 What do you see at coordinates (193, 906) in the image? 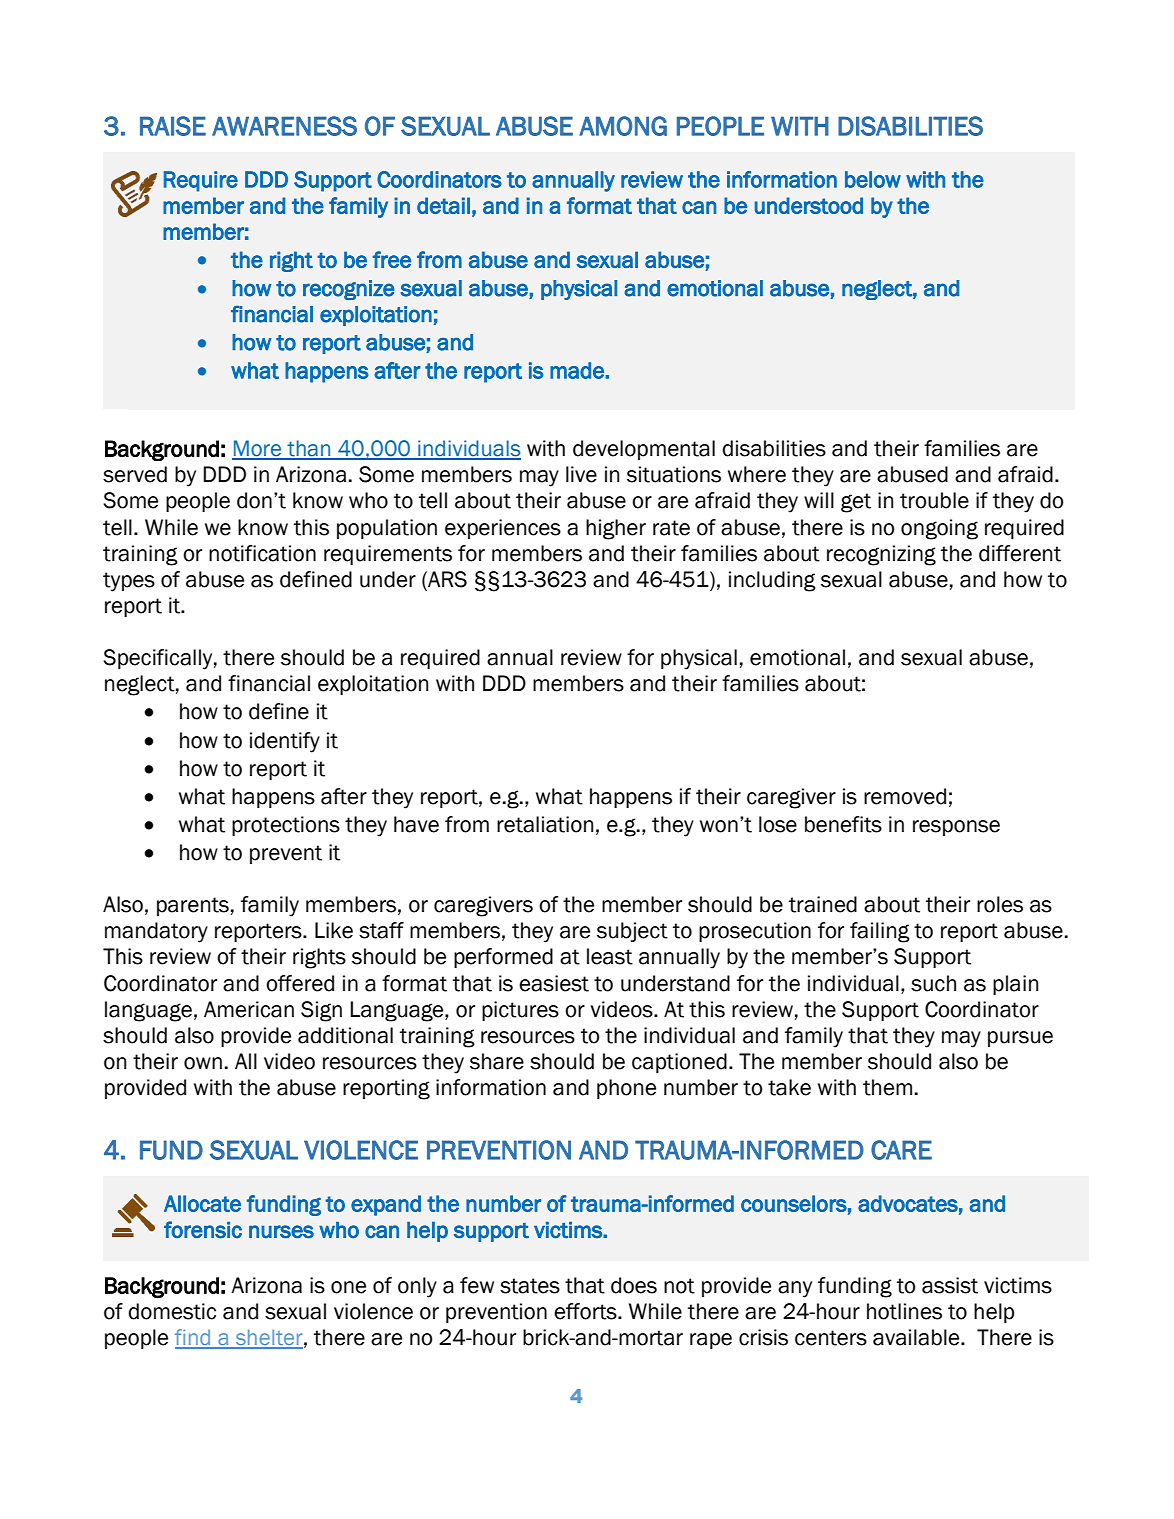
I see `parents` at bounding box center [193, 906].
